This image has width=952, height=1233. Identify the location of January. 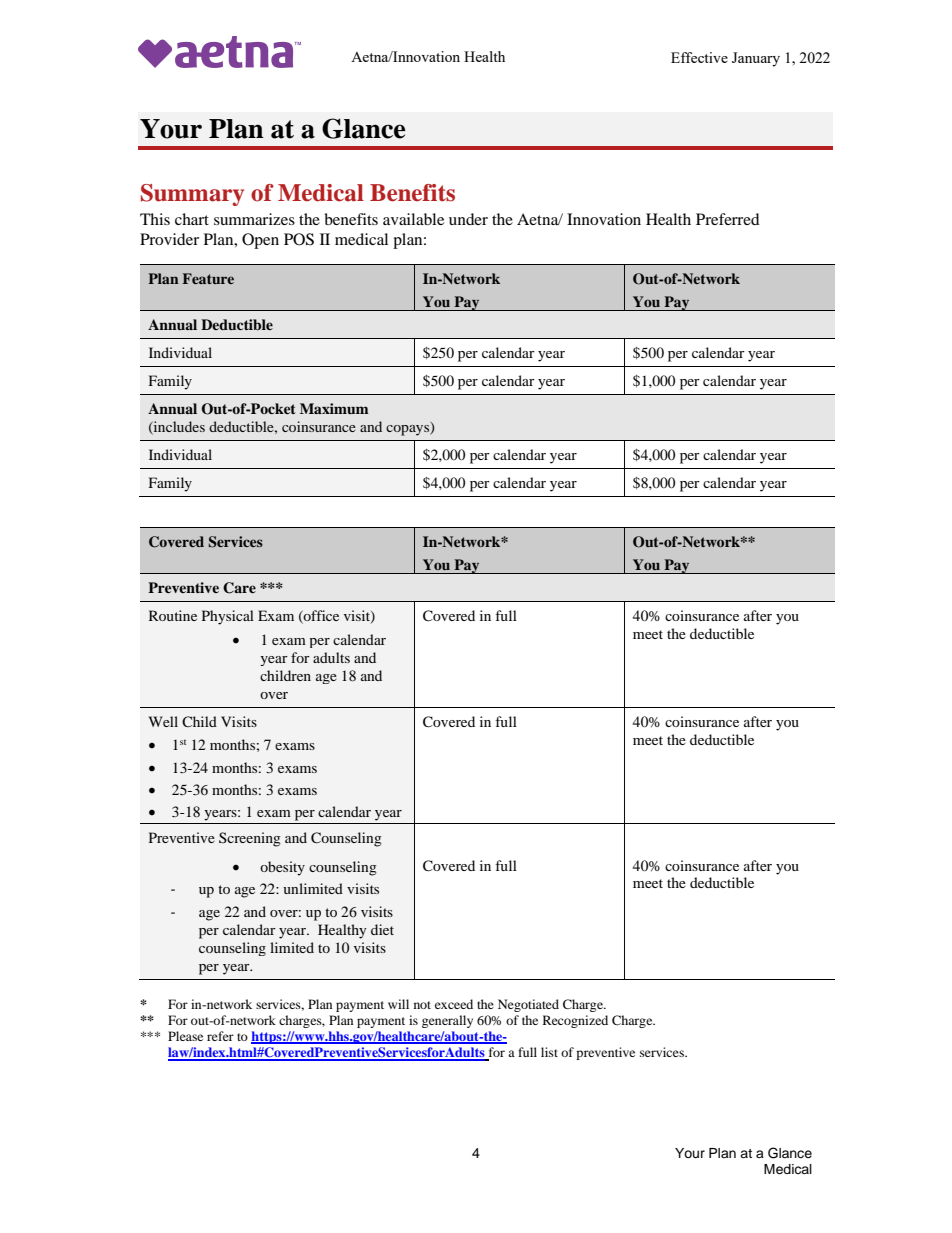
(756, 59).
